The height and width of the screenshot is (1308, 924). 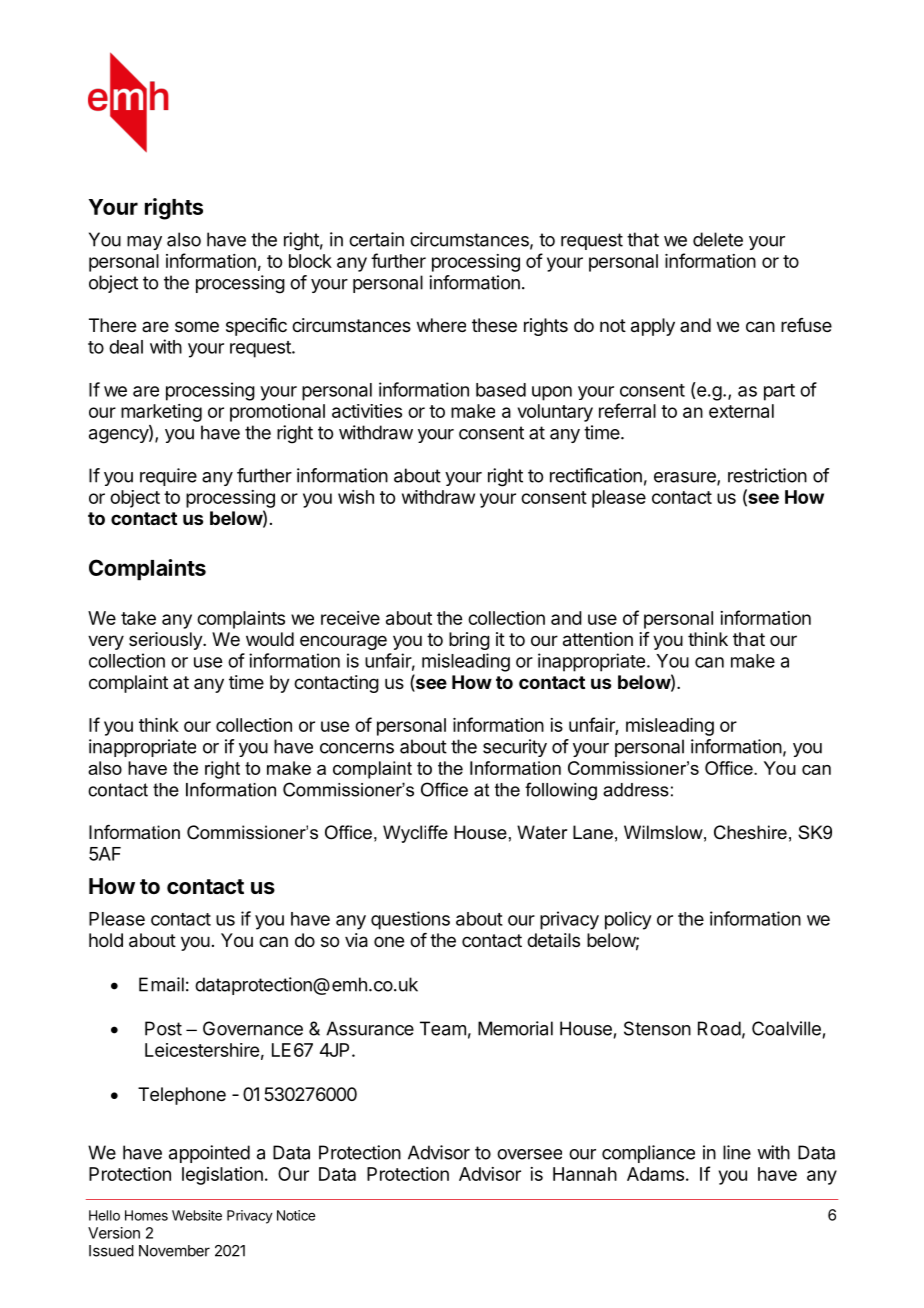 I want to click on security, so click(x=515, y=748).
